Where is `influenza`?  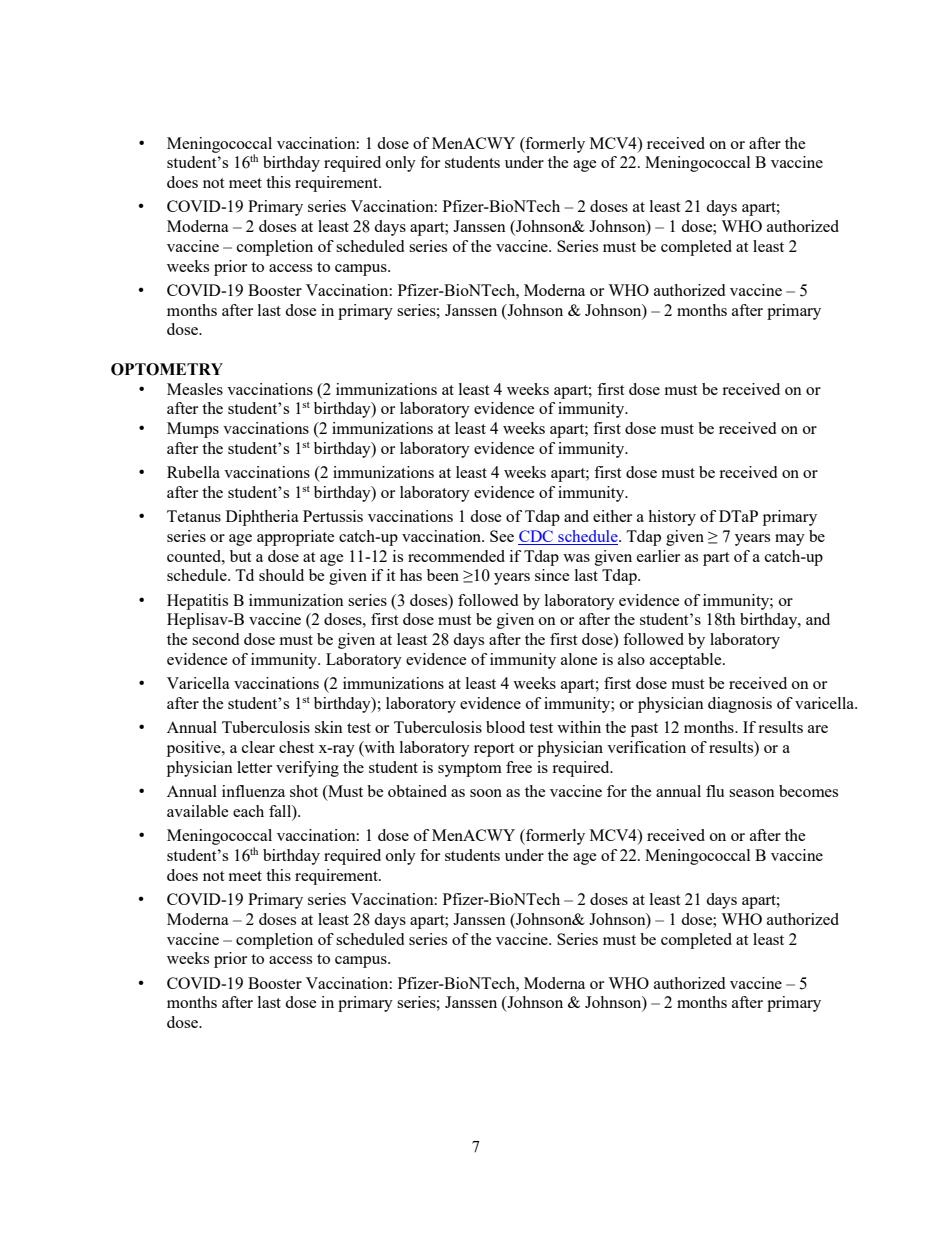
influenza is located at coordinates (253, 791).
